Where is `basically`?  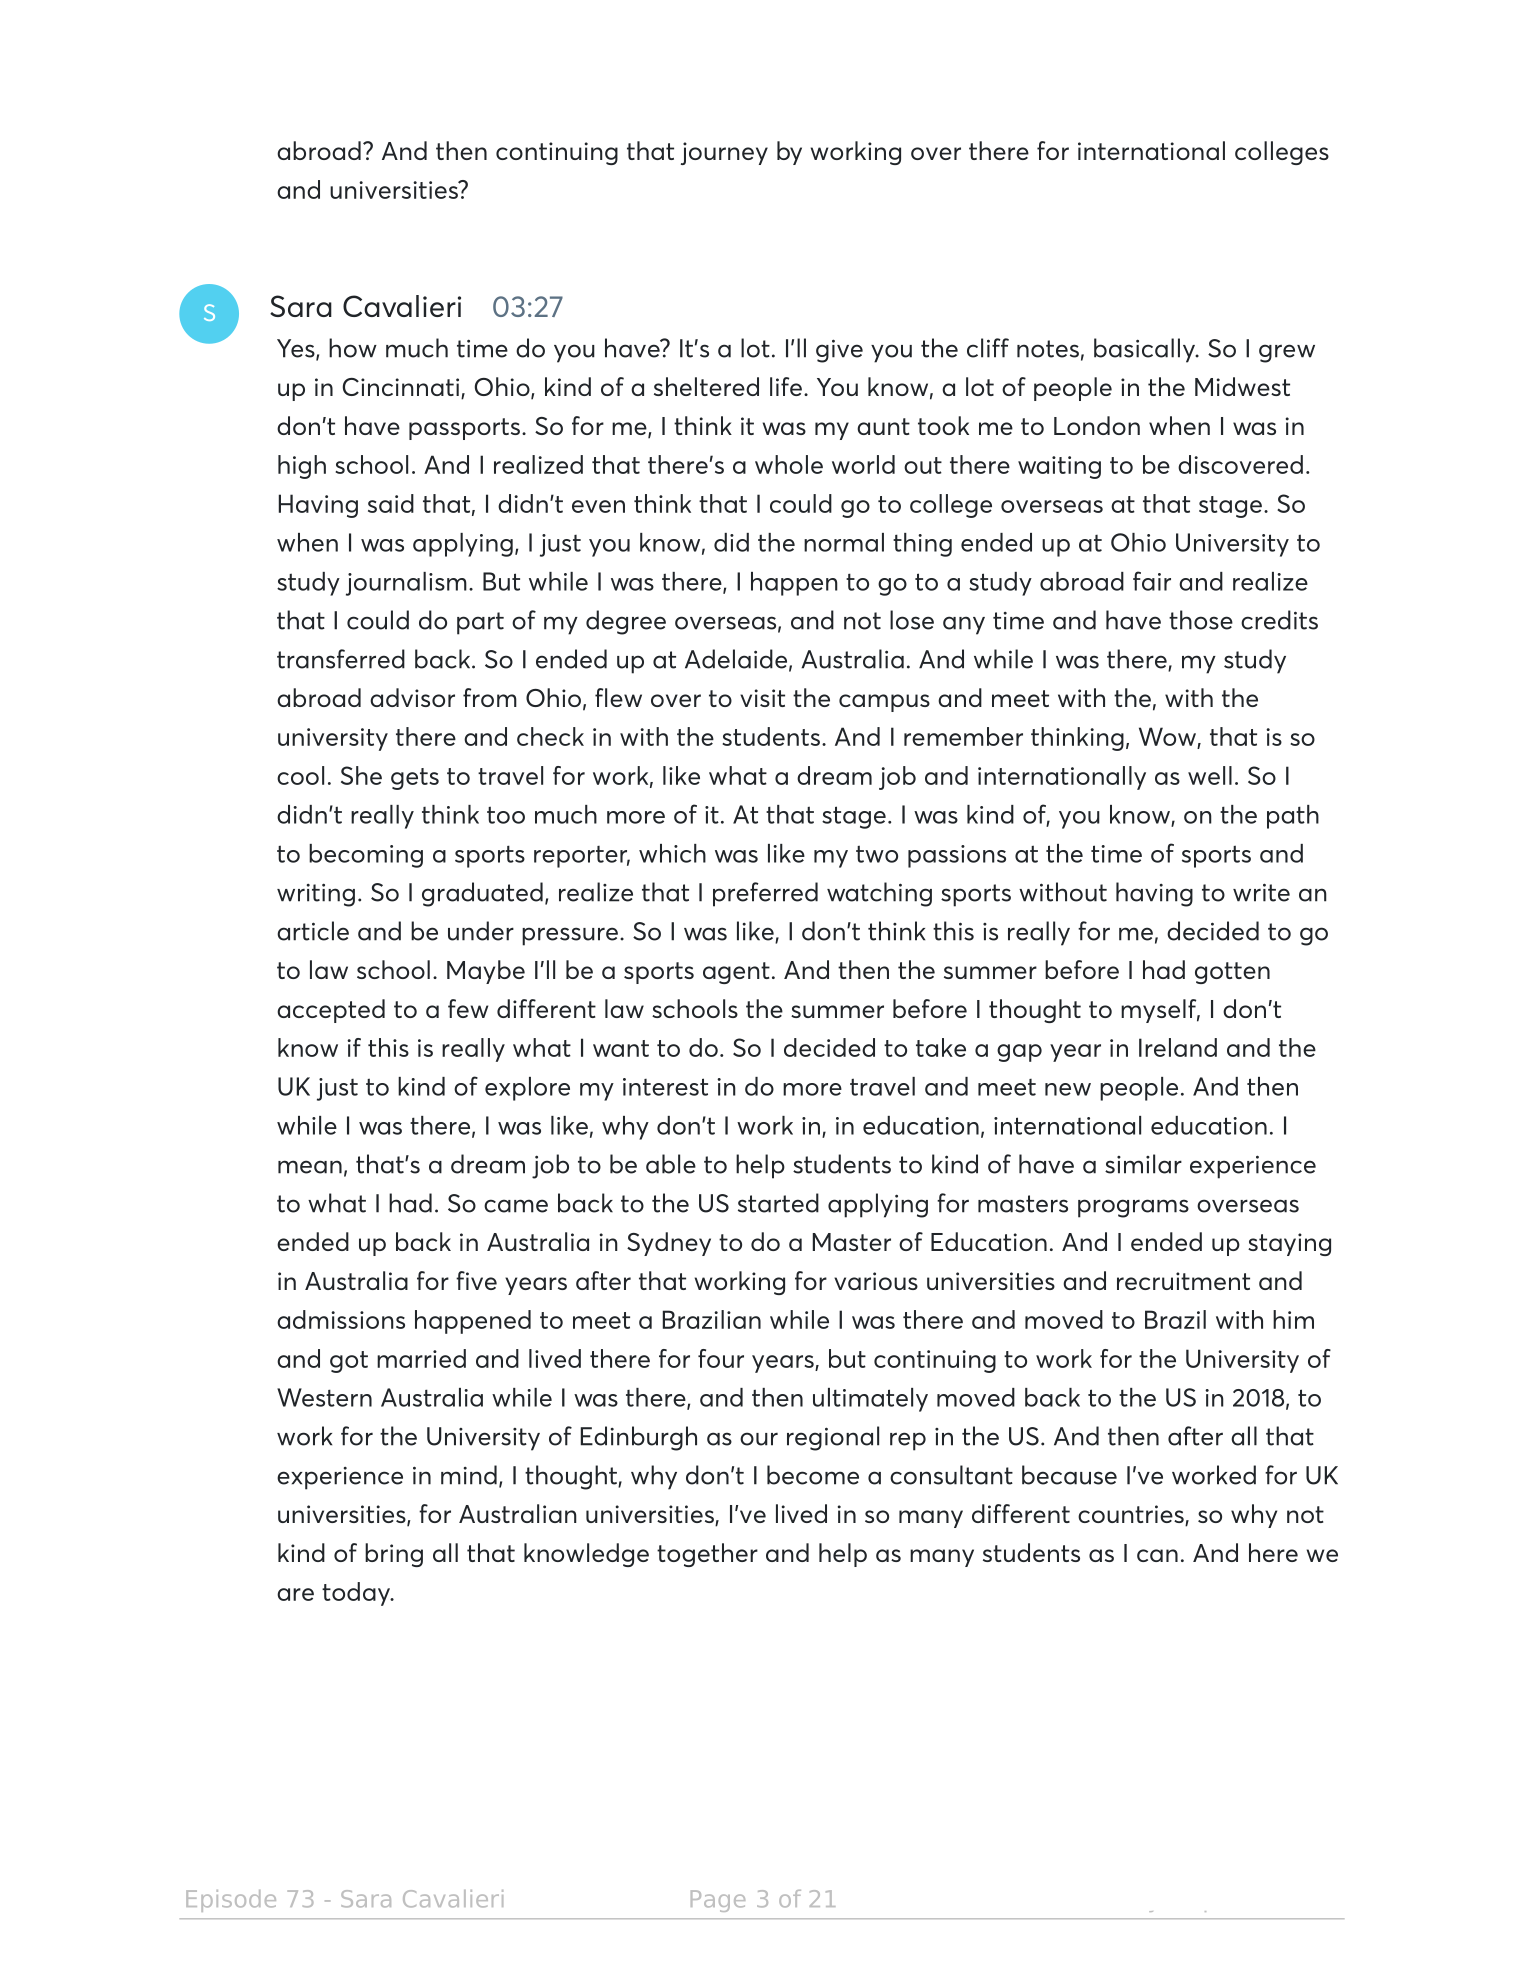 basically is located at coordinates (1145, 350).
